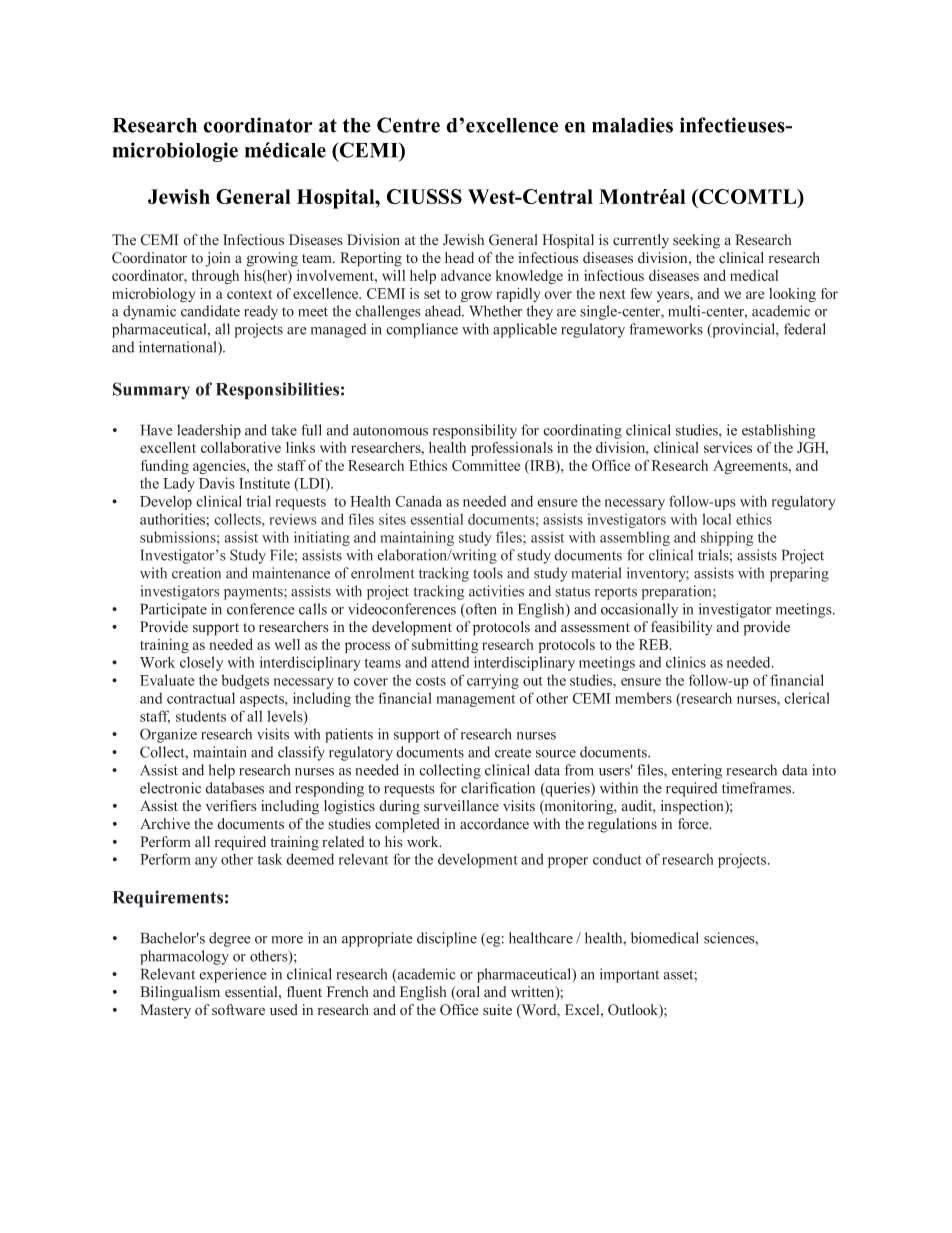 This screenshot has width=952, height=1233. Describe the element at coordinates (209, 431) in the screenshot. I see `leadership` at that location.
